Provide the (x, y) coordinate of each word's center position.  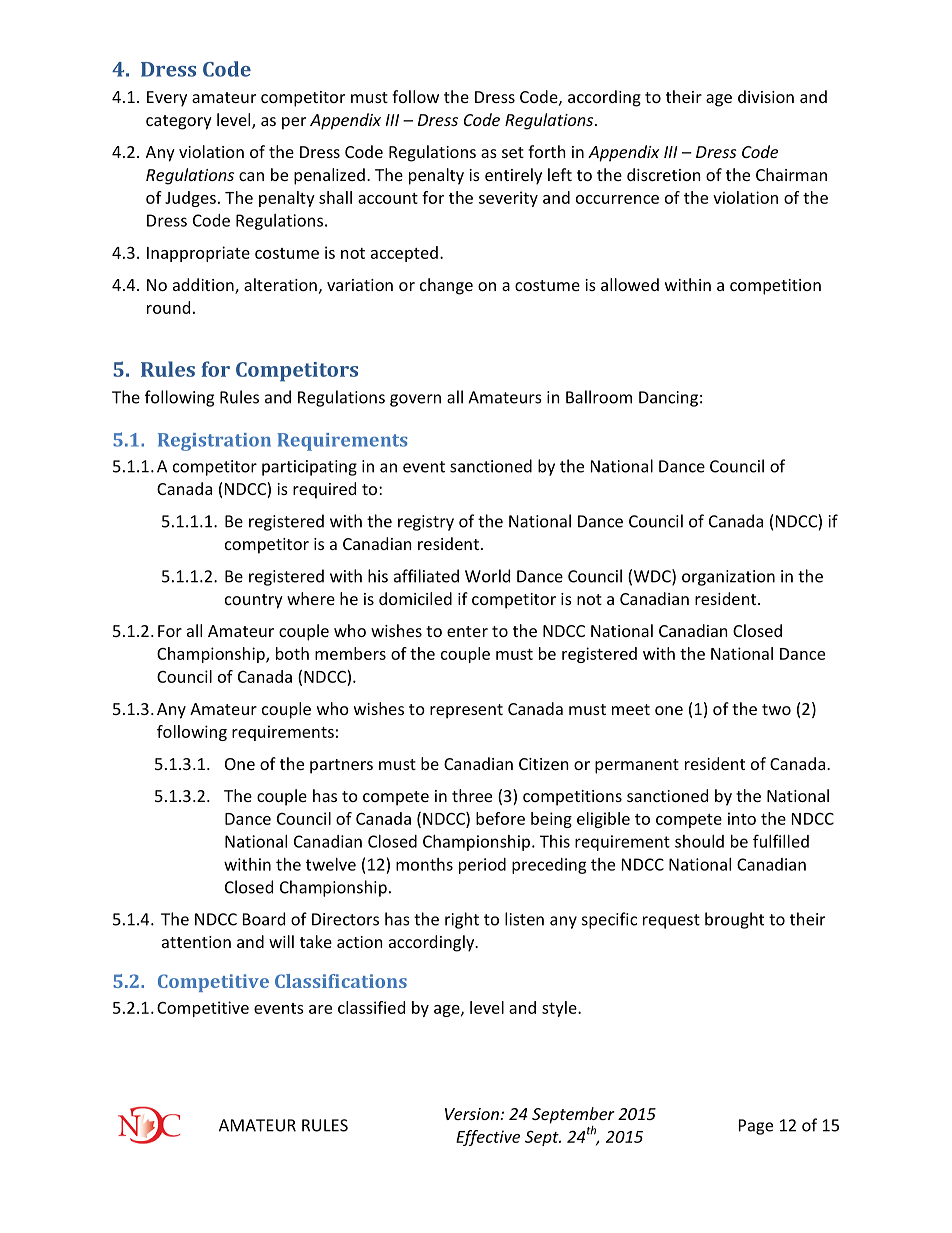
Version (473, 1114)
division (766, 96)
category (179, 122)
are (320, 1009)
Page (756, 1127)
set (513, 152)
